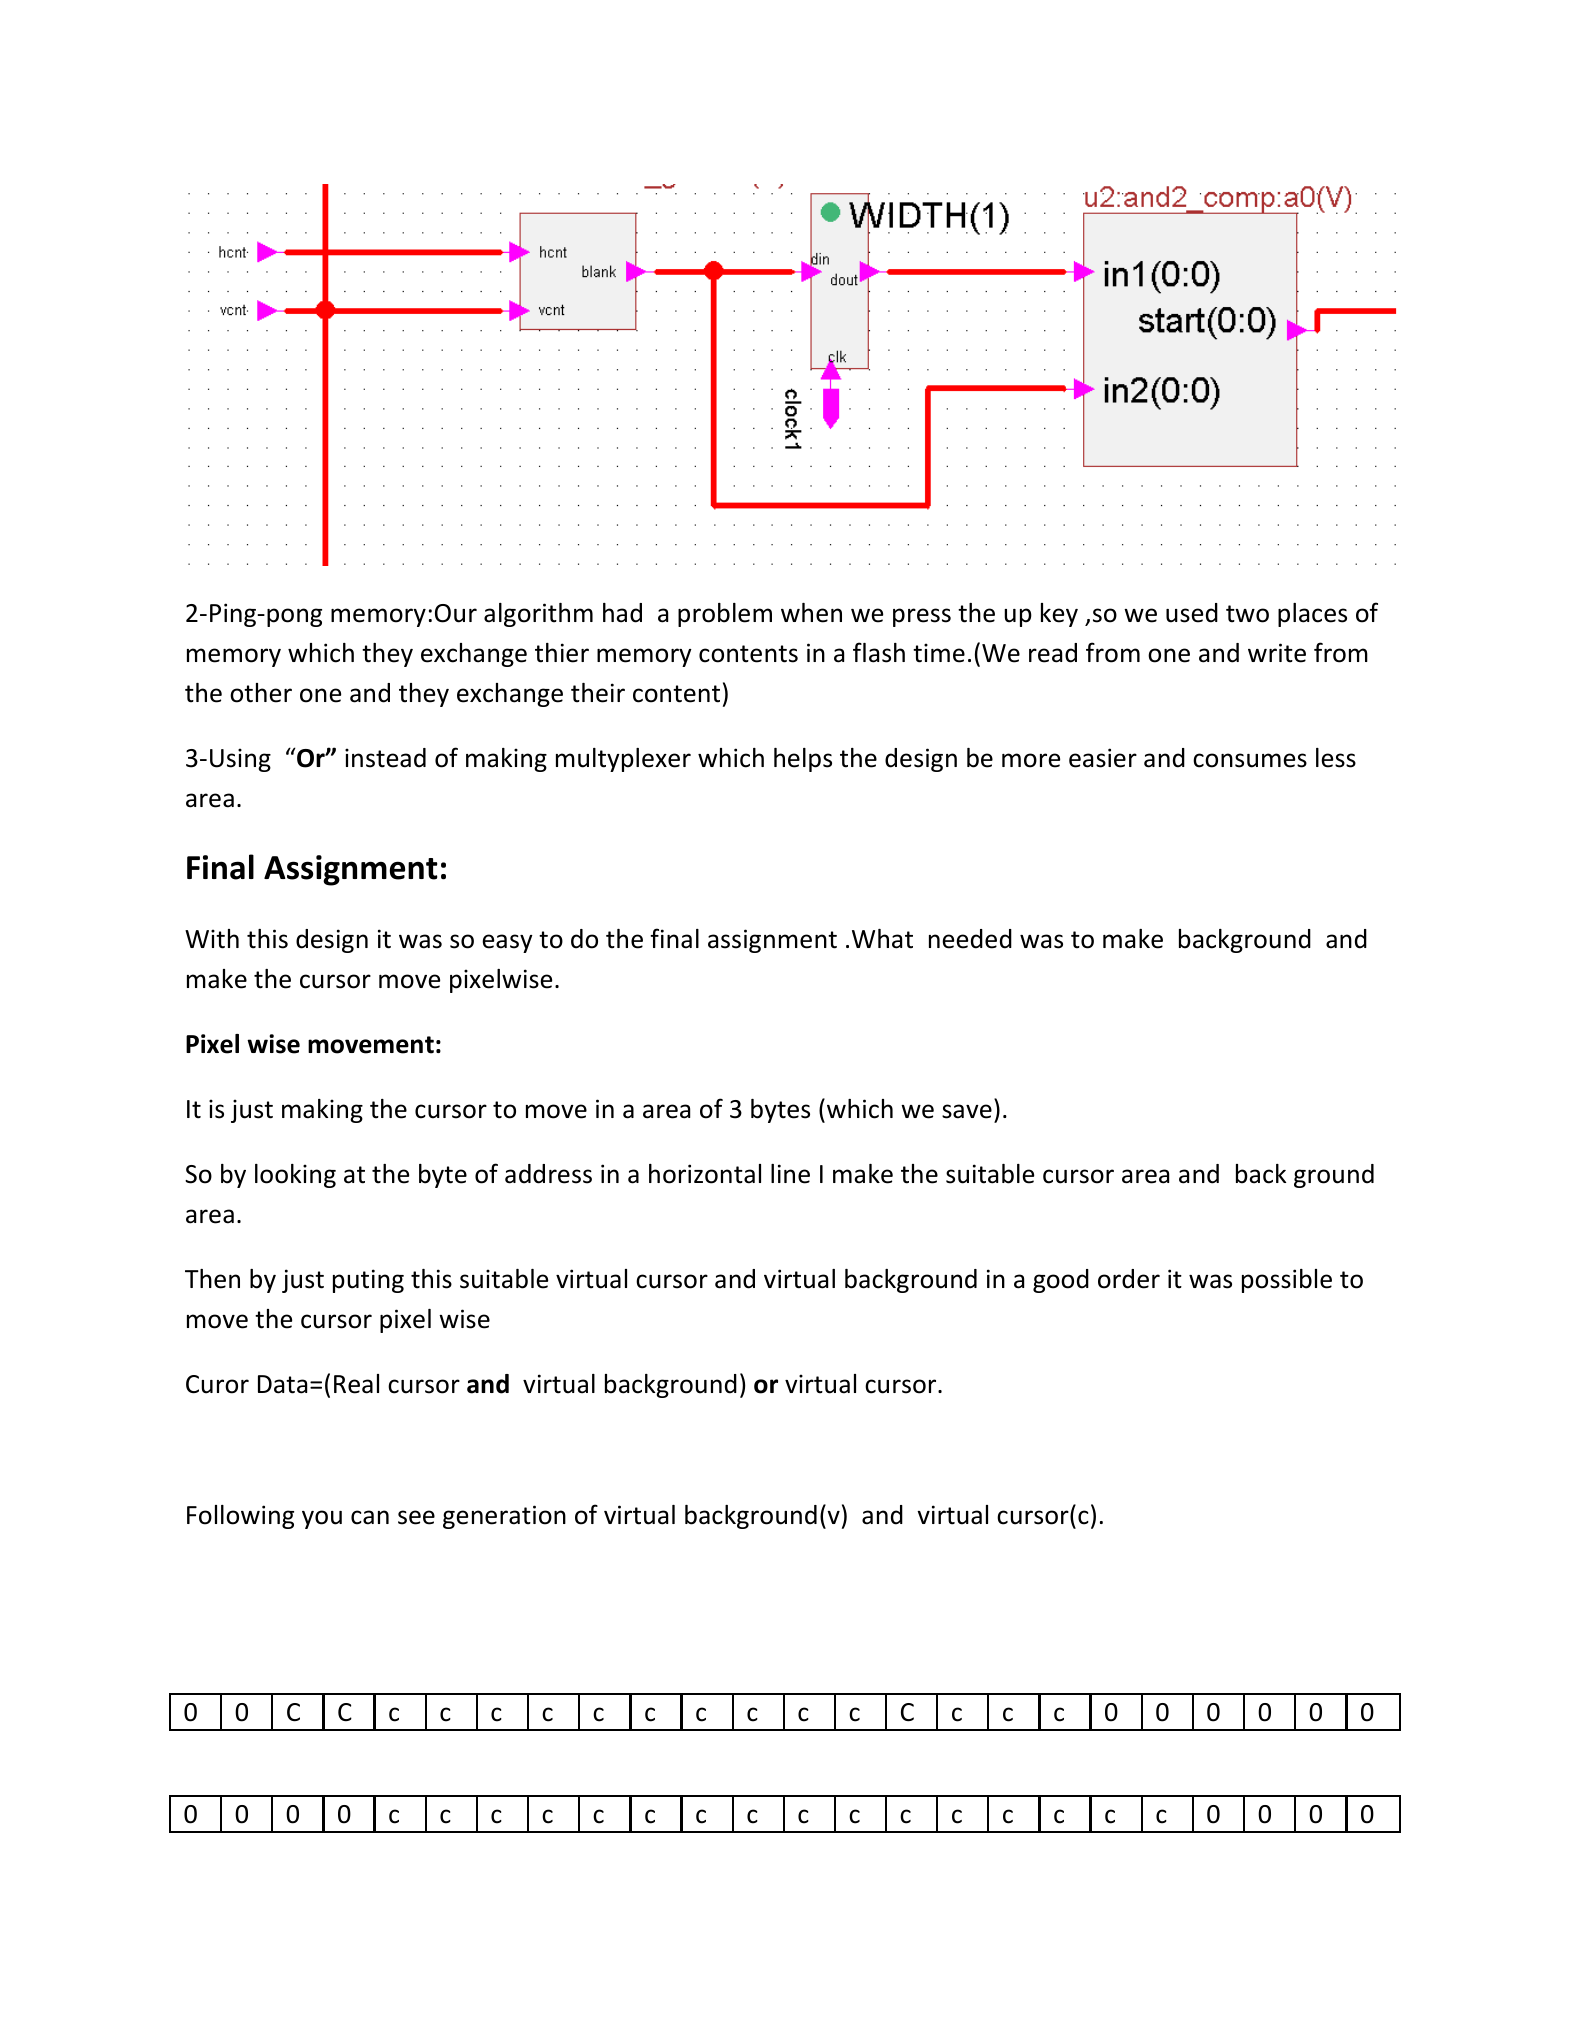 Image resolution: width=1569 pixels, height=2031 pixels. What do you see at coordinates (261, 693) in the screenshot?
I see `other` at bounding box center [261, 693].
